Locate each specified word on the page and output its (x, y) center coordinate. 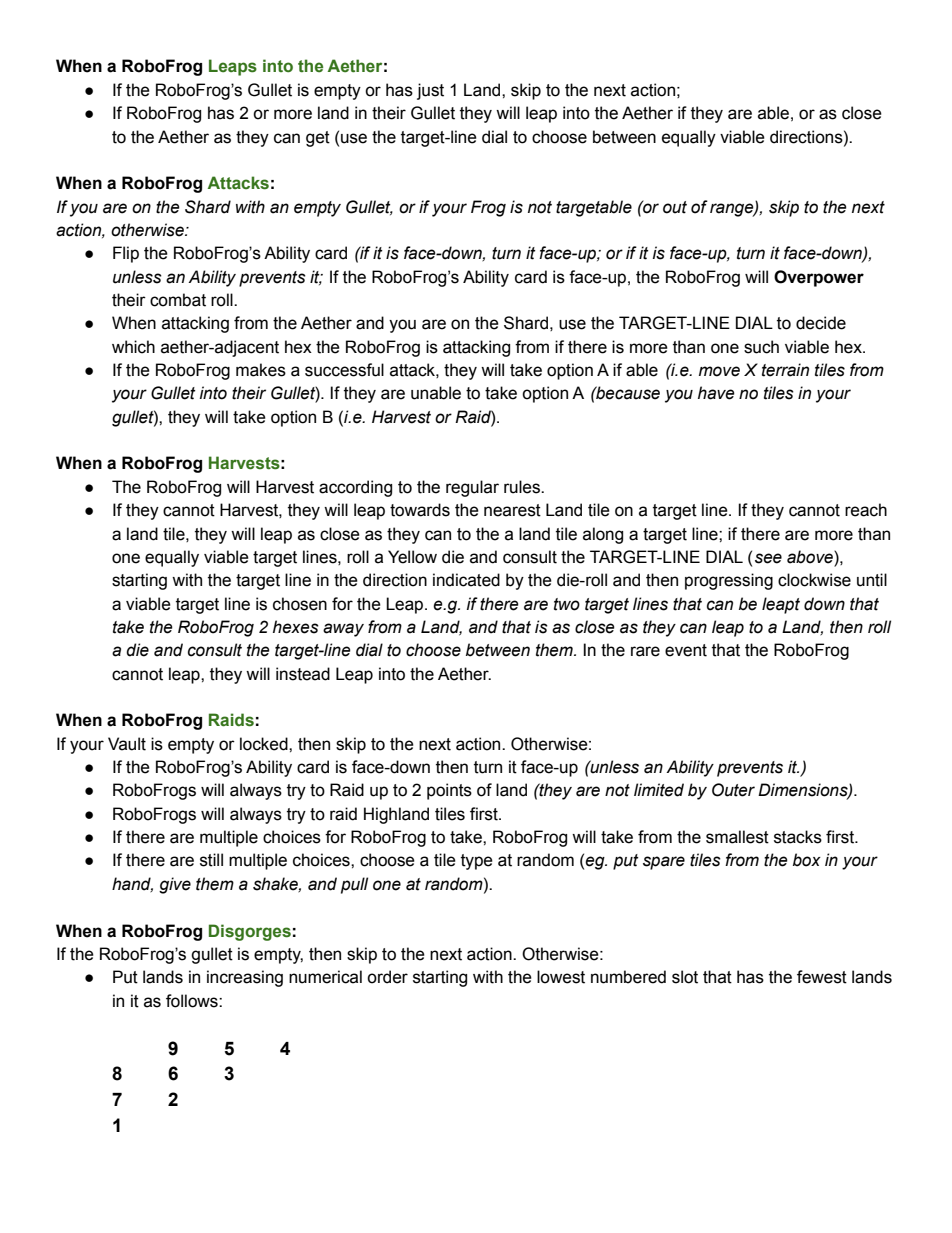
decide (821, 323)
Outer (733, 790)
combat (178, 300)
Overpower (819, 278)
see (768, 558)
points (449, 791)
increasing (245, 978)
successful (344, 370)
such (761, 347)
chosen (300, 604)
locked (265, 744)
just (430, 91)
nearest (512, 510)
